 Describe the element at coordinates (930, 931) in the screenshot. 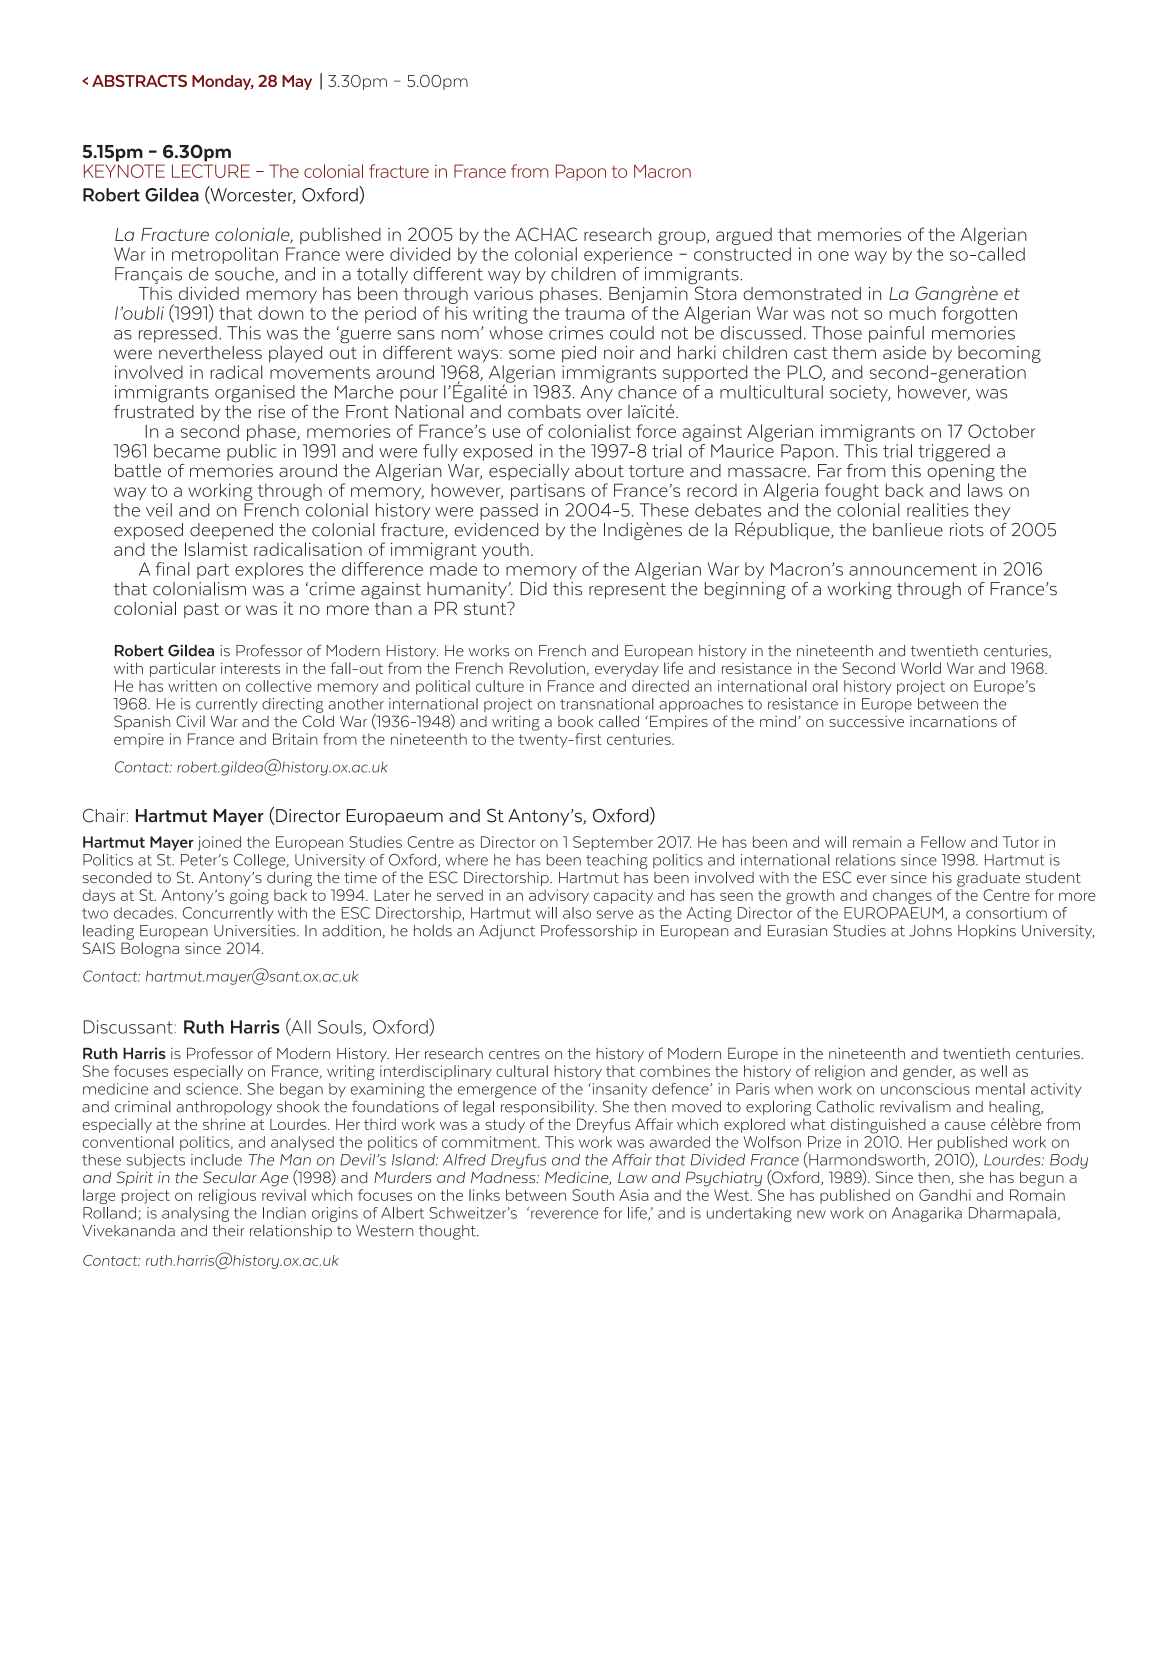

I see `Johns` at that location.
